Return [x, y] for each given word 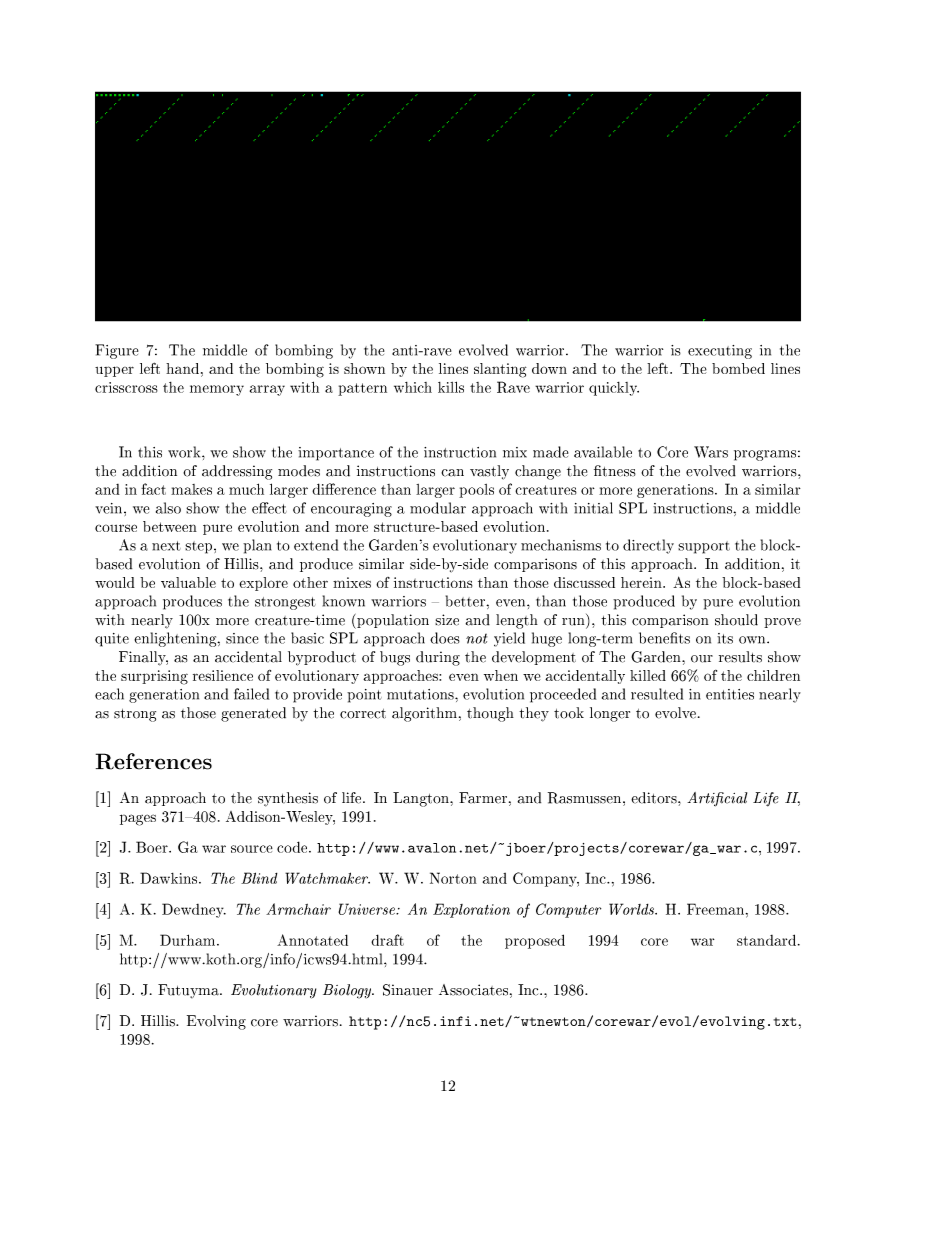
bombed [738, 368]
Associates [473, 990]
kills [451, 387]
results [740, 657]
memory [217, 390]
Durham [189, 940]
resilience [223, 675]
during [438, 658]
